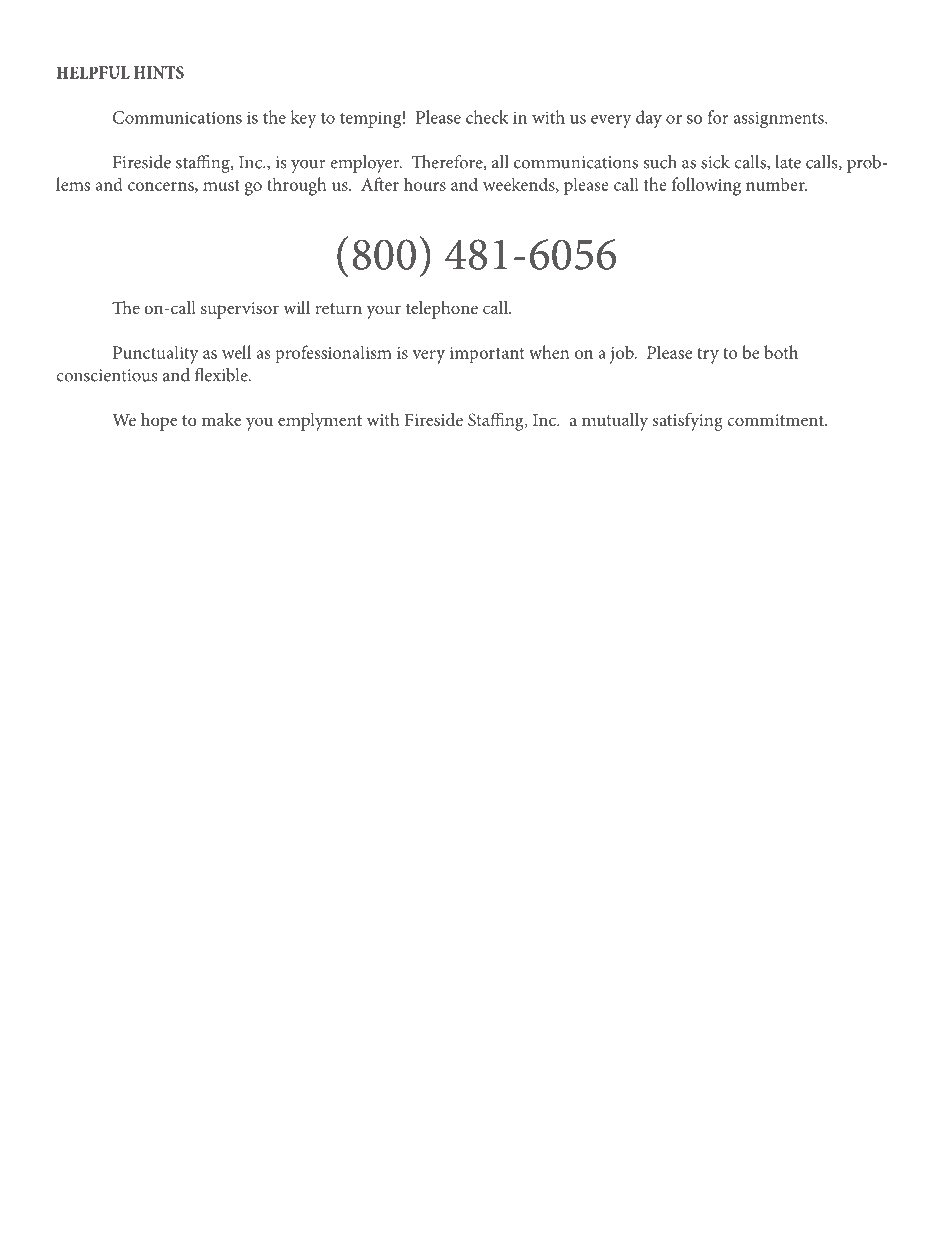 The width and height of the screenshot is (952, 1233). I want to click on telephone, so click(442, 310).
